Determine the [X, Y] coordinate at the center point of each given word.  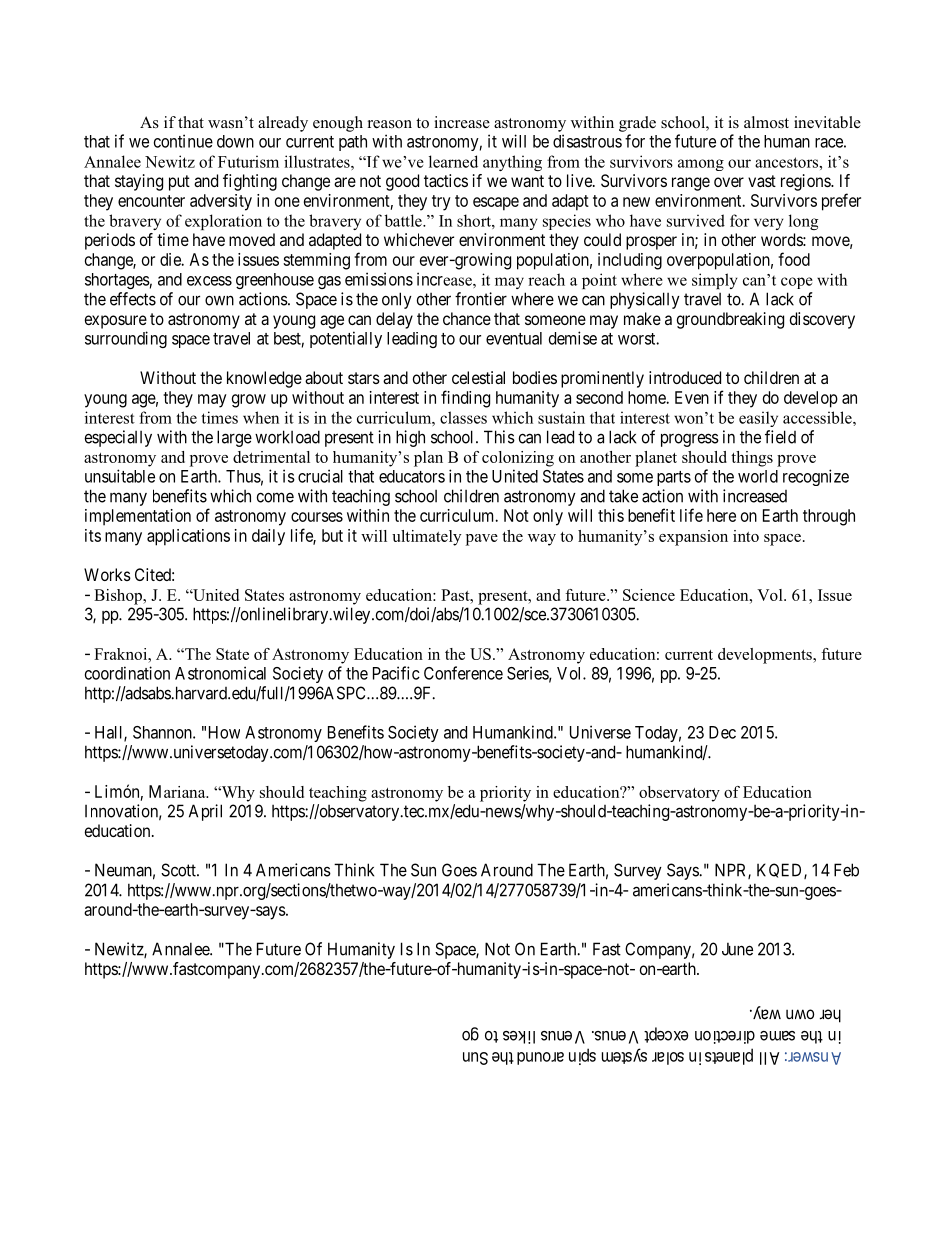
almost [766, 122]
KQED [781, 871]
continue [183, 141]
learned [453, 161]
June [737, 949]
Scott [179, 870]
